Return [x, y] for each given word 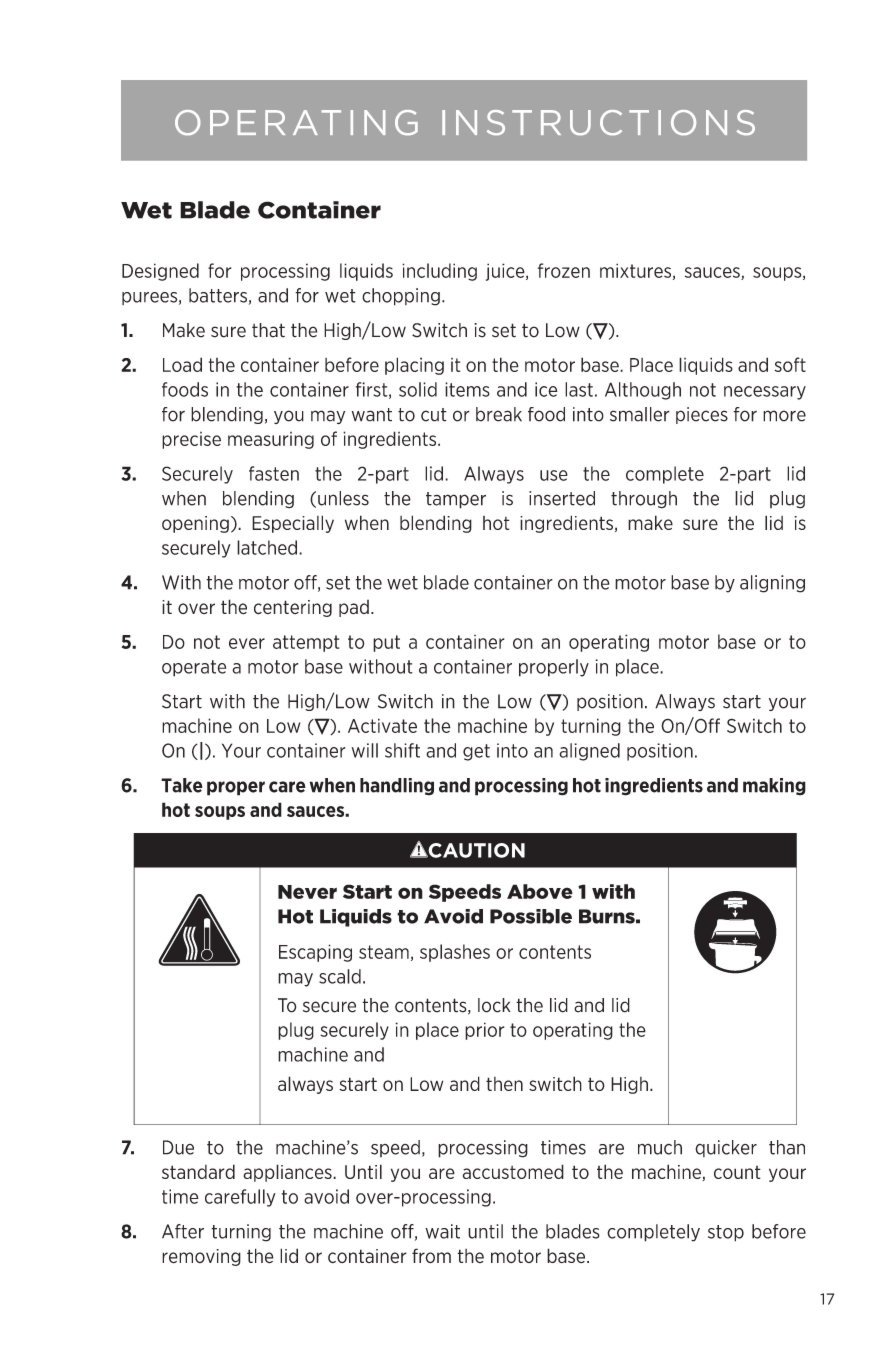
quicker [726, 1148]
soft [790, 364]
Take [182, 785]
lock [494, 1005]
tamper [456, 500]
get [476, 752]
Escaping [315, 953]
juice [506, 272]
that [268, 330]
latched [267, 547]
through [644, 500]
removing [201, 1257]
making [774, 787]
